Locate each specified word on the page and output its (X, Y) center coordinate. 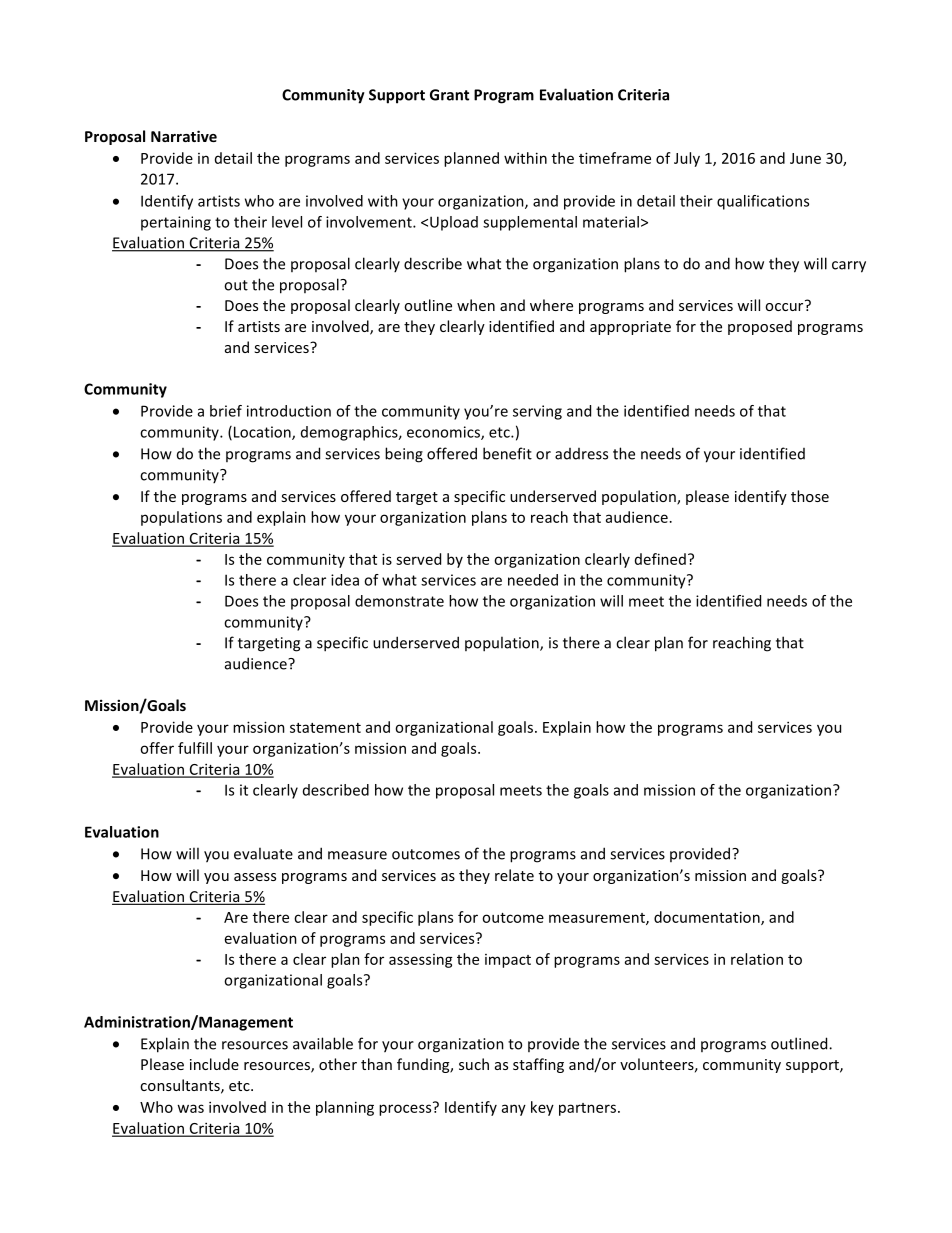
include (214, 1064)
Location (262, 433)
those (810, 496)
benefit (507, 453)
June (805, 158)
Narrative (184, 136)
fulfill (195, 748)
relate (514, 875)
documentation (708, 918)
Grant (449, 95)
